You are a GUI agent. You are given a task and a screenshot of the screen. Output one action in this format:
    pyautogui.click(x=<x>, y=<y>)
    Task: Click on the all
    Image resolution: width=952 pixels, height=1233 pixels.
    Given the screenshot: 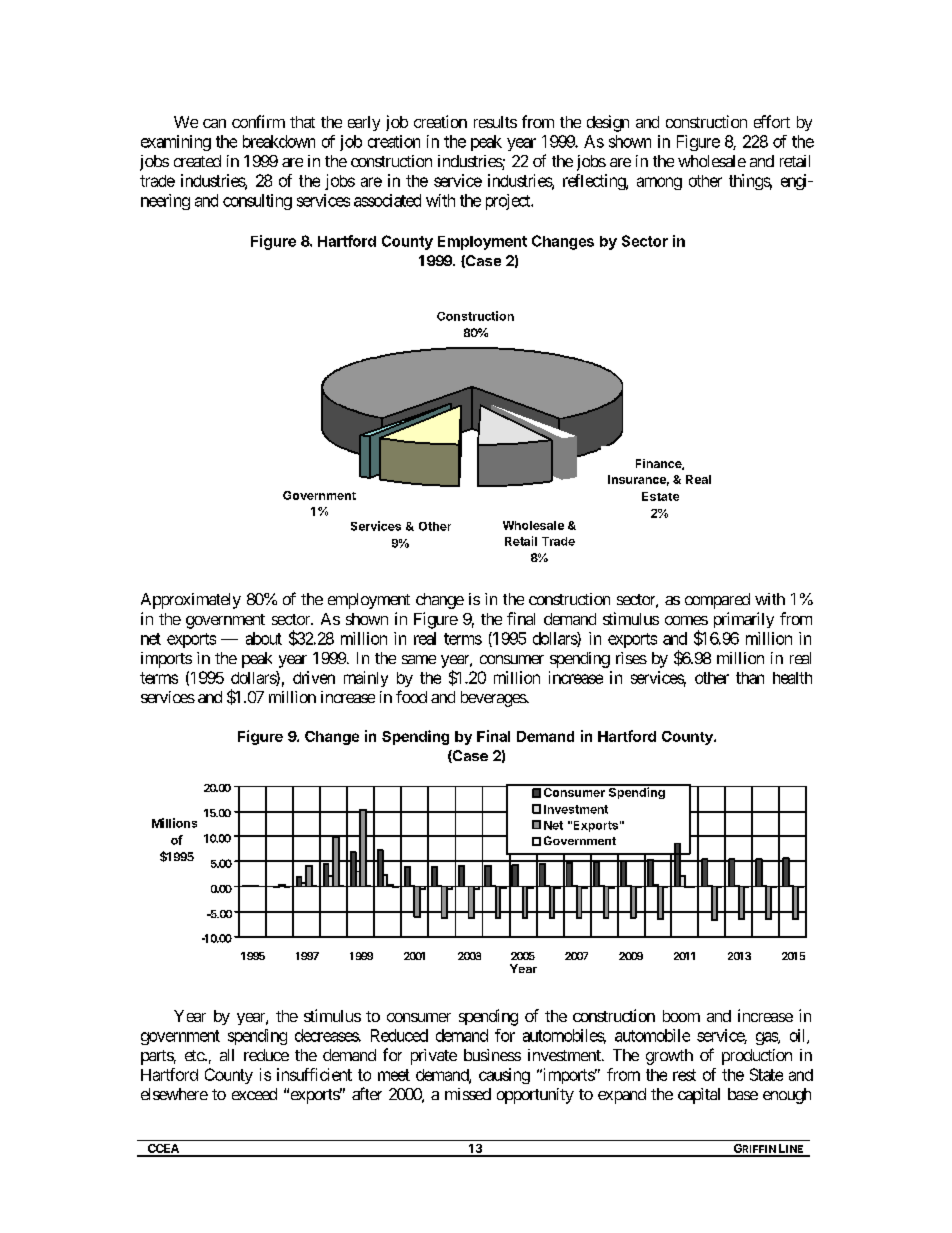 What is the action you would take?
    pyautogui.click(x=227, y=1055)
